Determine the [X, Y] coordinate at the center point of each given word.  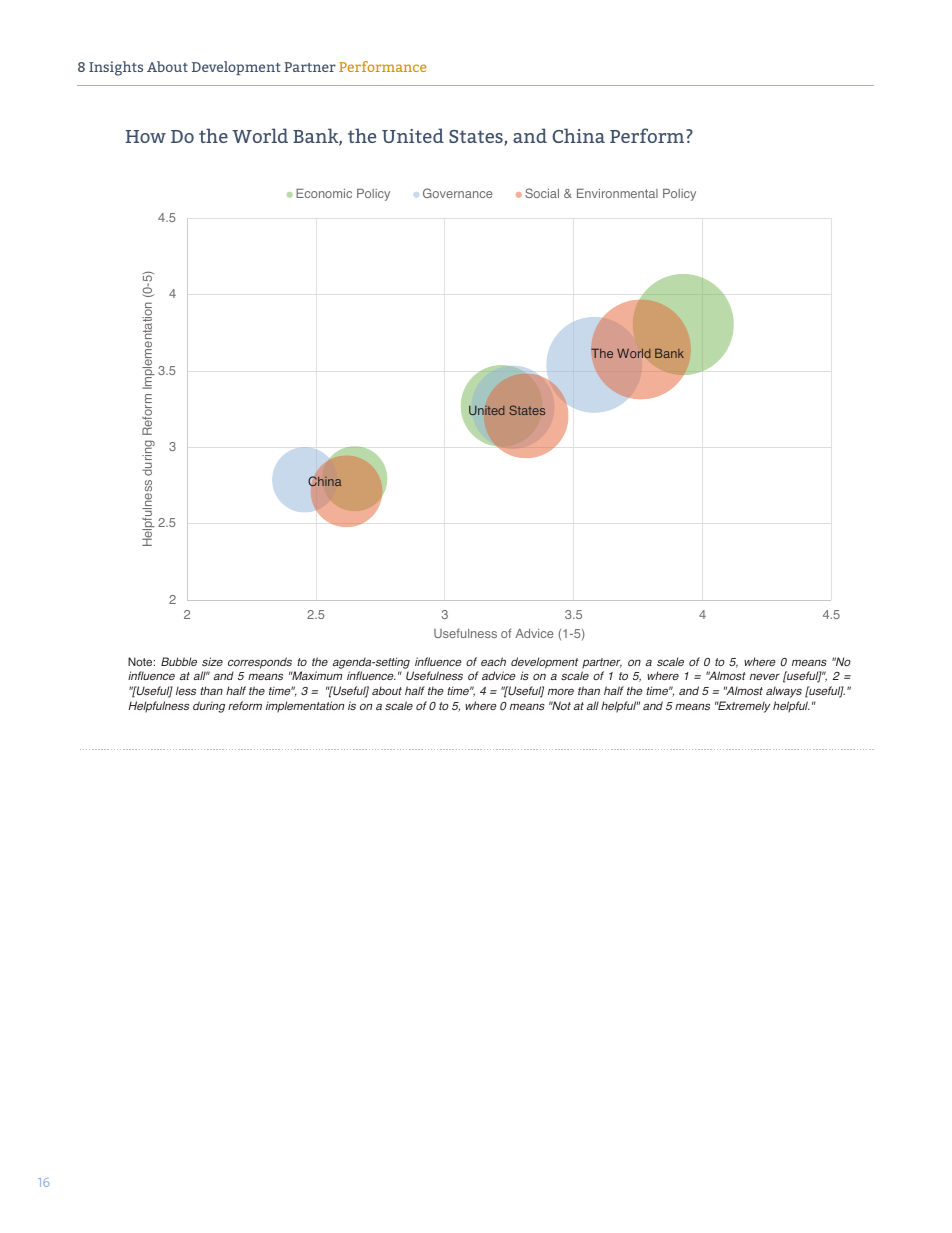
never [765, 677]
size [212, 661]
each [493, 661]
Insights [116, 68]
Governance [458, 193]
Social [542, 193]
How [146, 136]
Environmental [617, 193]
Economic [324, 193]
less [186, 690]
